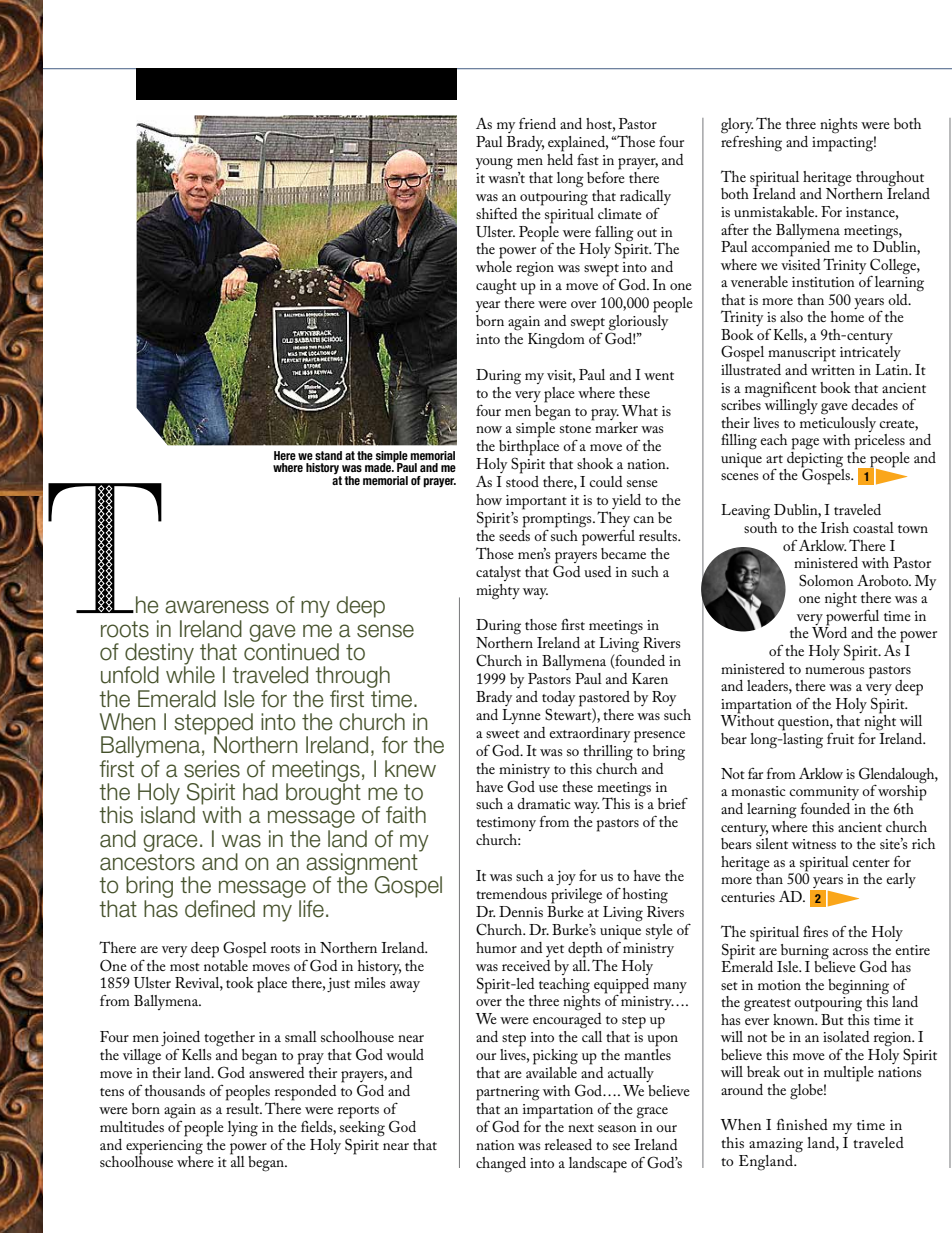 Image resolution: width=952 pixels, height=1233 pixels. Describe the element at coordinates (560, 158) in the image. I see `held` at that location.
